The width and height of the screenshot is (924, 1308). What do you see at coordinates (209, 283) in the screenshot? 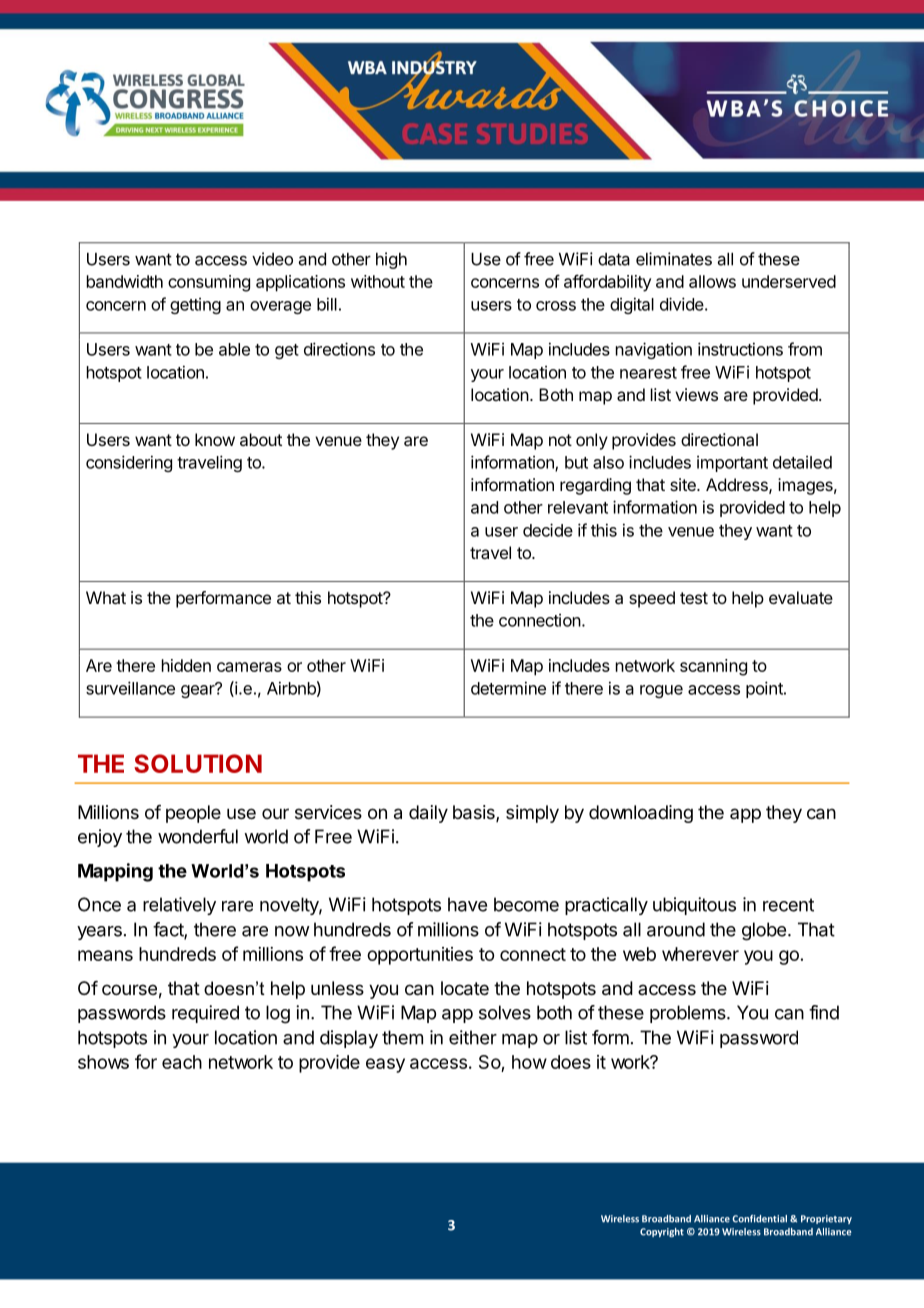
I see `consuming` at bounding box center [209, 283].
